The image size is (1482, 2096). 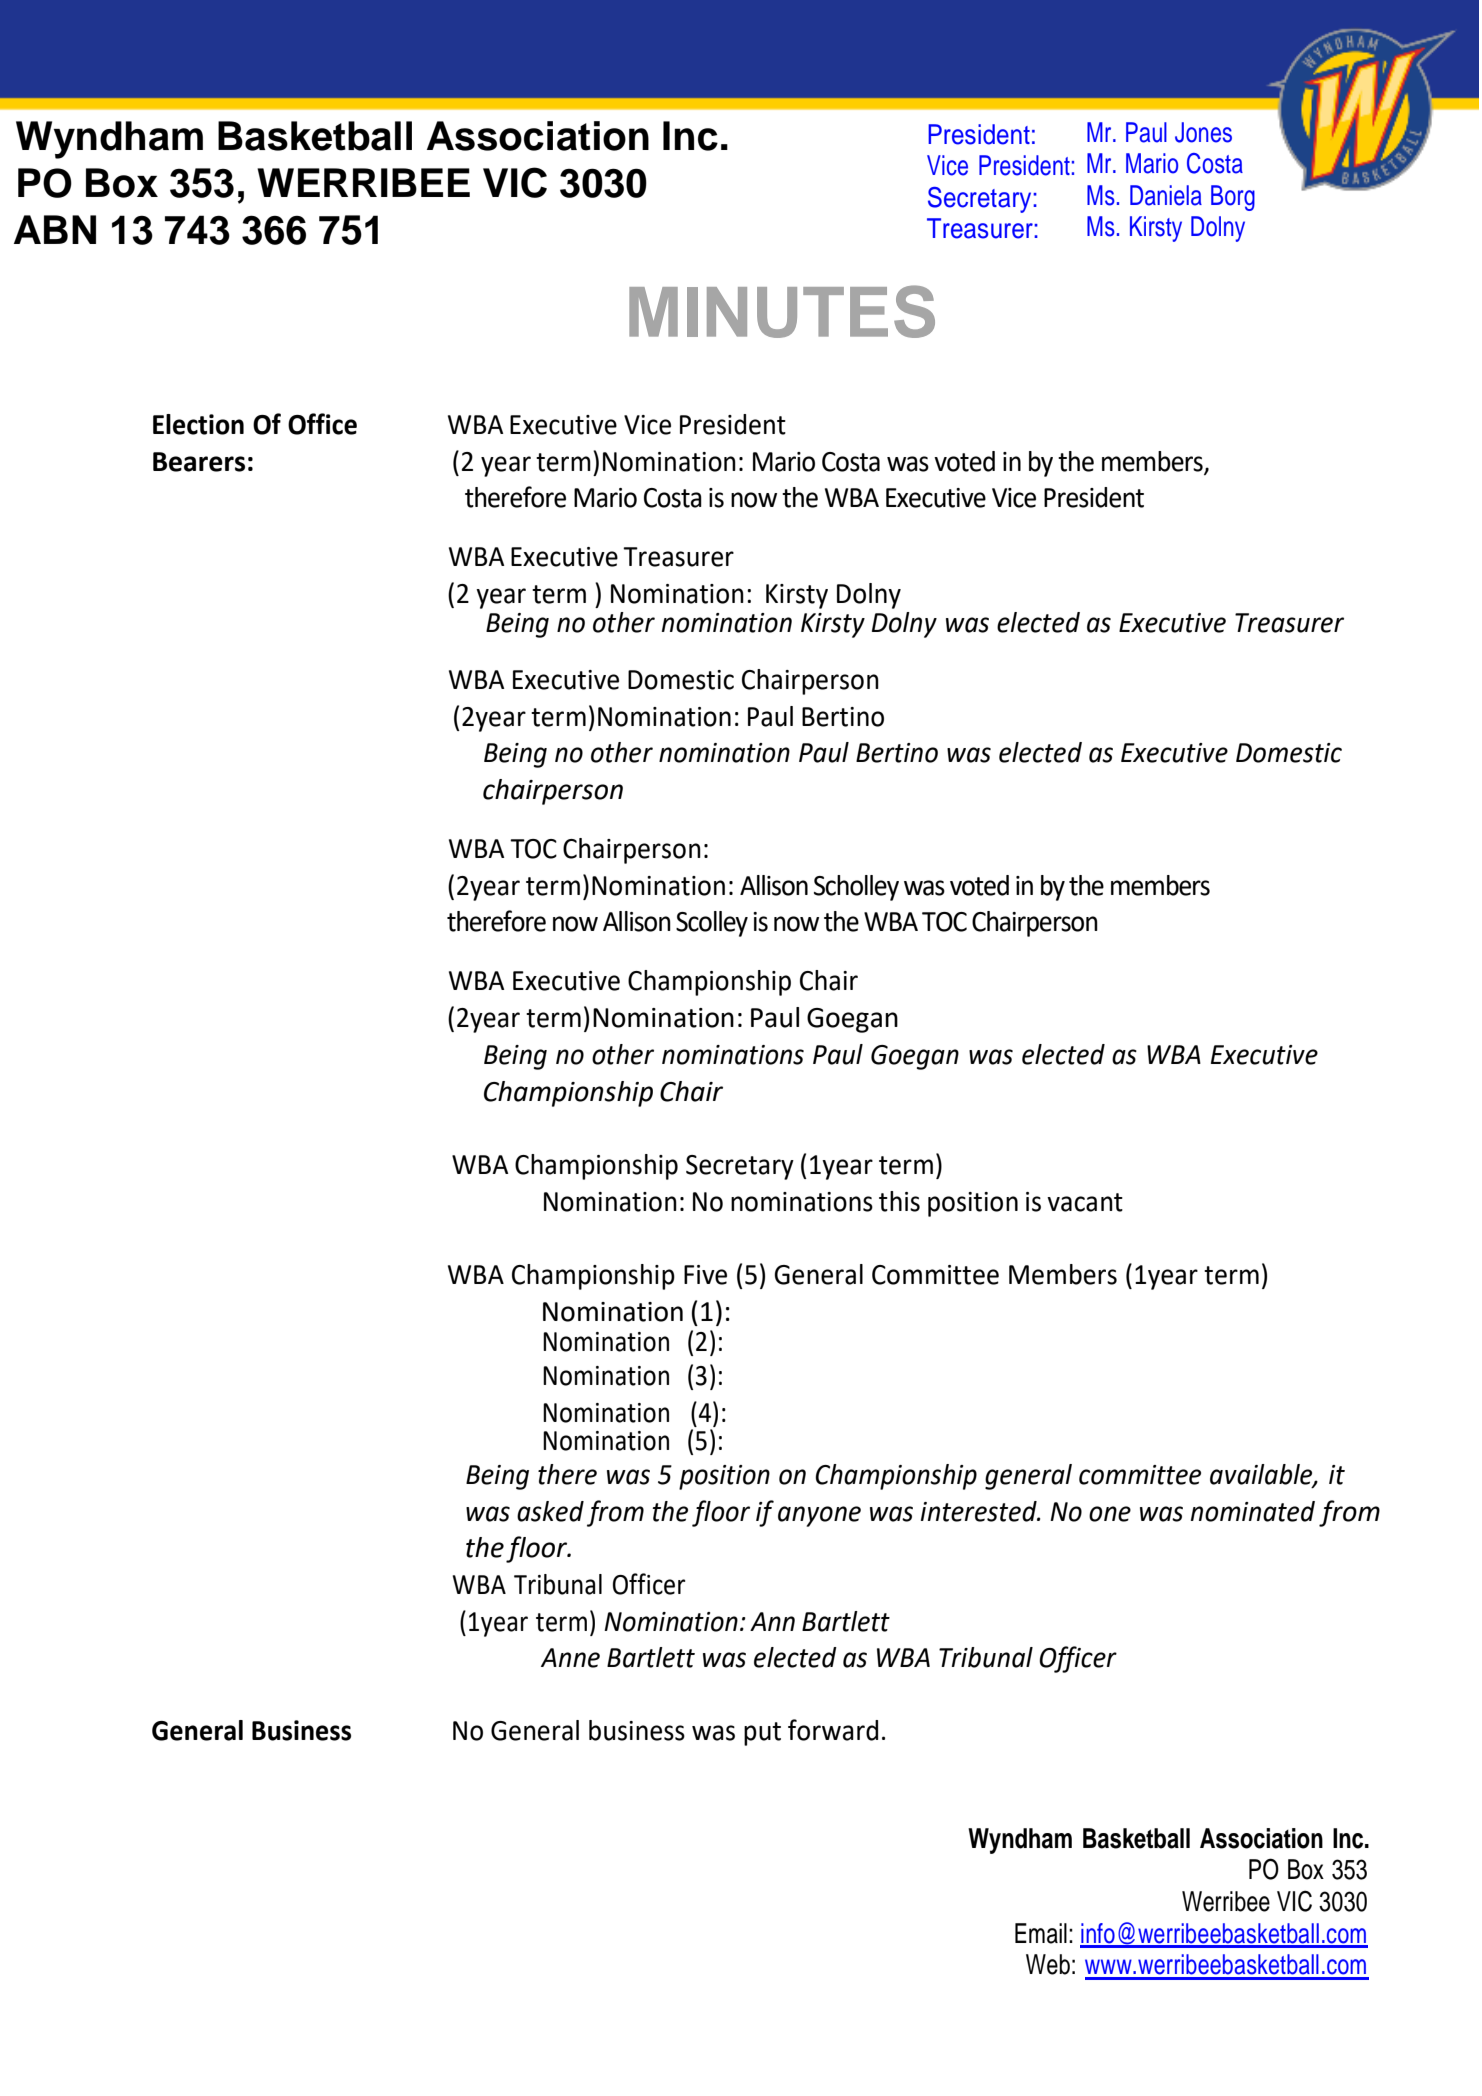 I want to click on asked, so click(x=550, y=1511).
